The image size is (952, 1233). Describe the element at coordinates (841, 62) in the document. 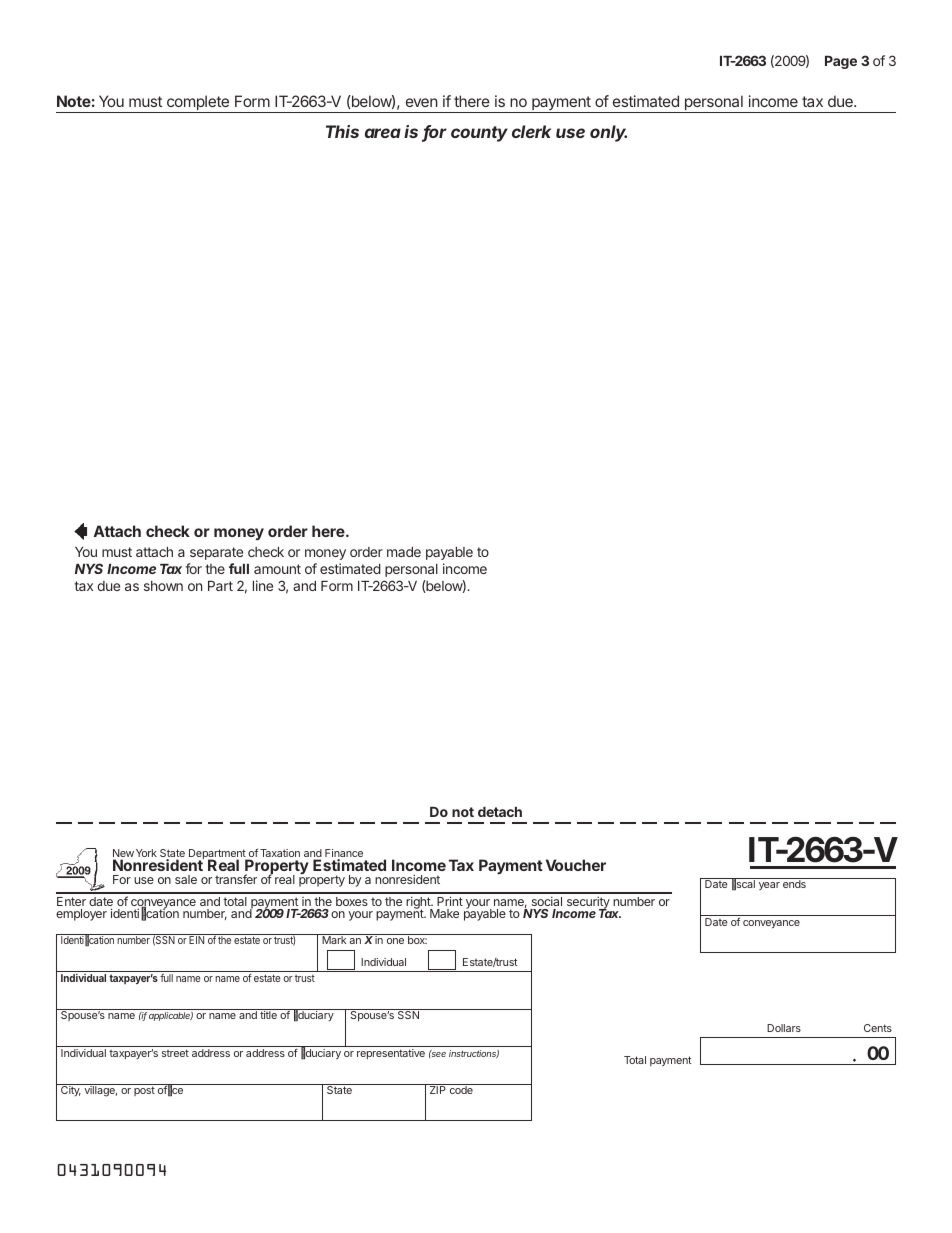

I see `Page` at that location.
